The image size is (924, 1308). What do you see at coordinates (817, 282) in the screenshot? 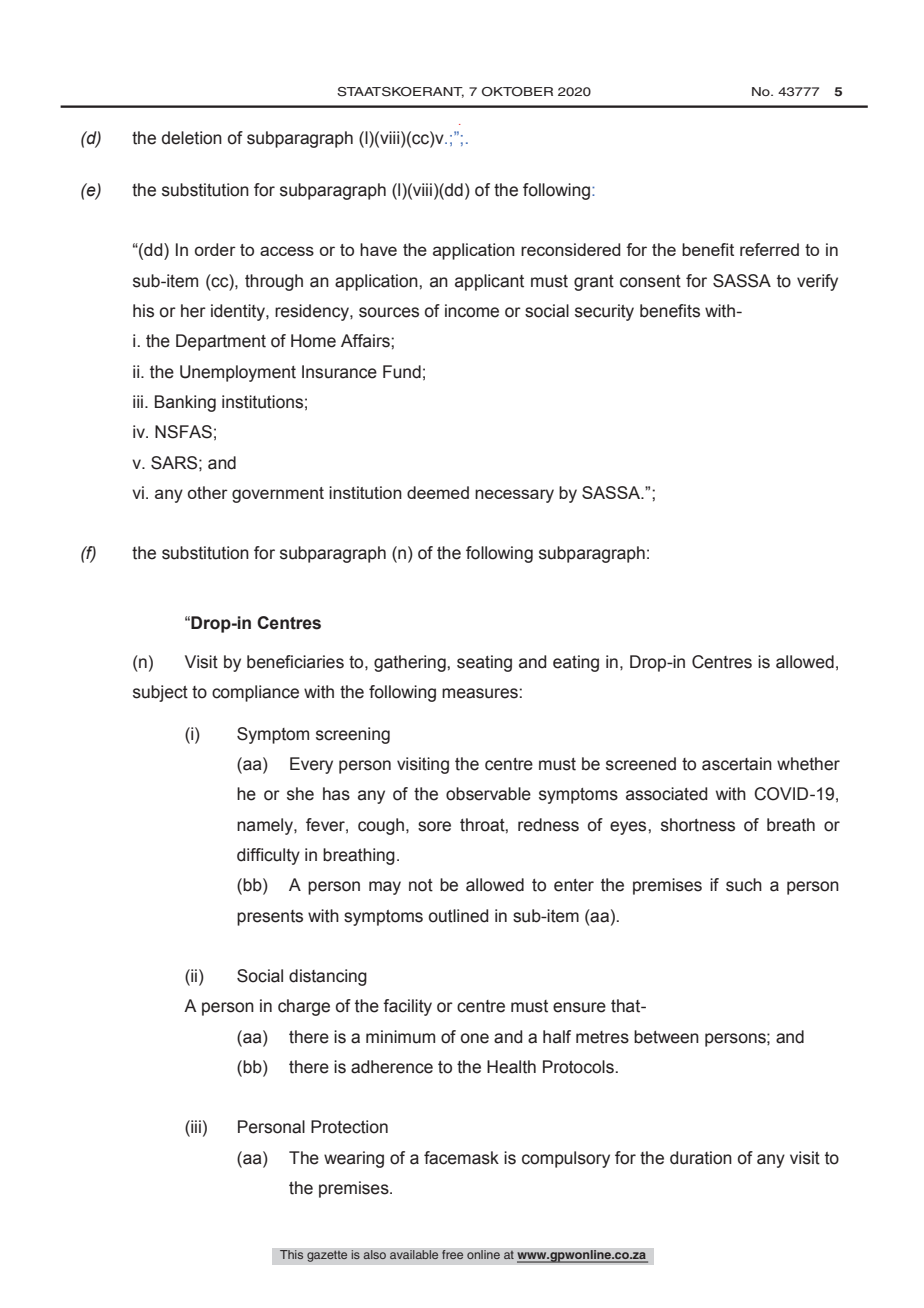
I see `verify` at bounding box center [817, 282].
